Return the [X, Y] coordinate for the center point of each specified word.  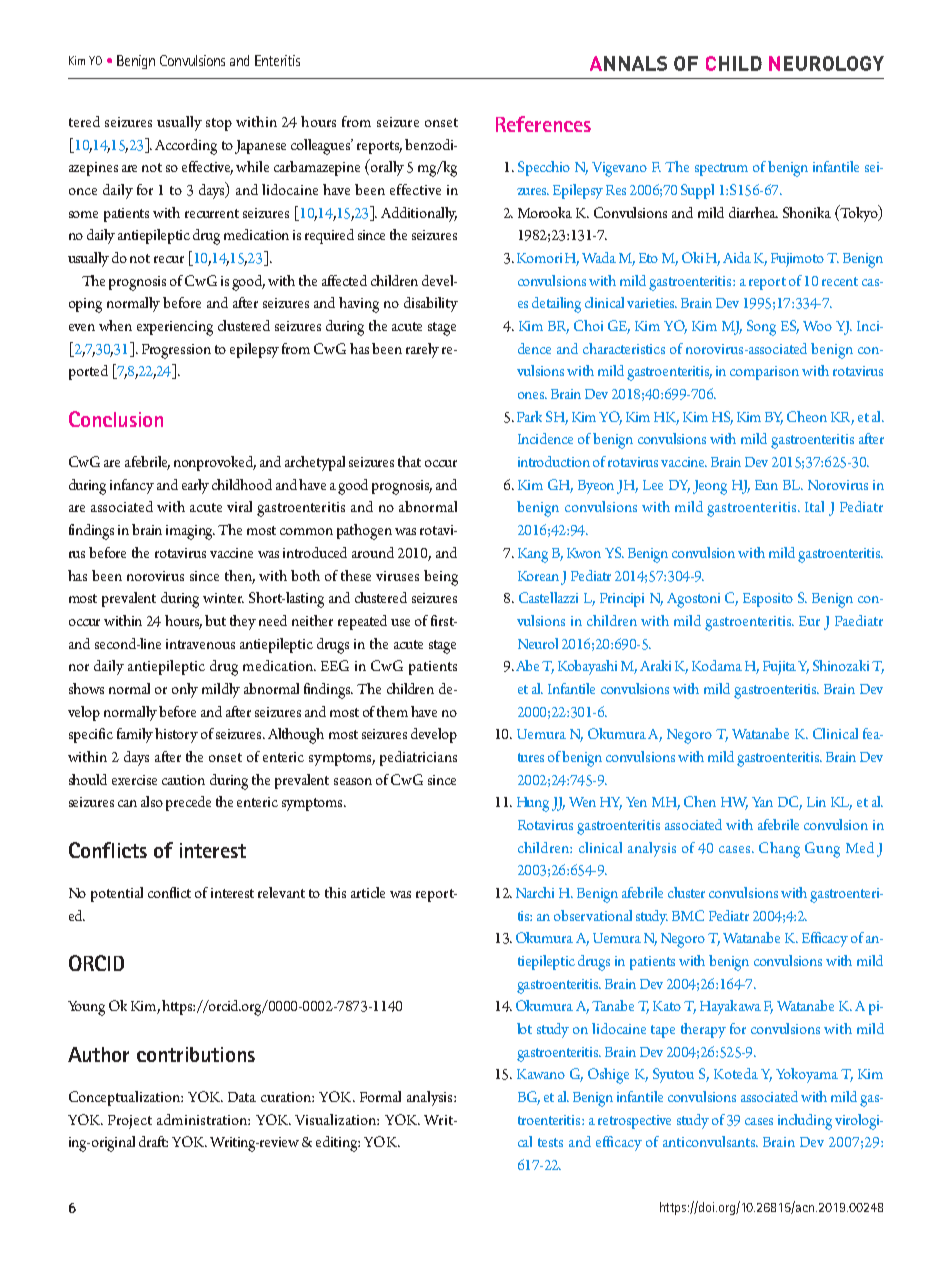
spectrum [721, 169]
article [368, 892]
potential [117, 894]
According [186, 147]
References [543, 124]
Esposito [768, 600]
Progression [176, 351]
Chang [779, 850]
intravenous [200, 644]
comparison [764, 373]
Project [130, 1122]
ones [532, 395]
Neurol [538, 643]
